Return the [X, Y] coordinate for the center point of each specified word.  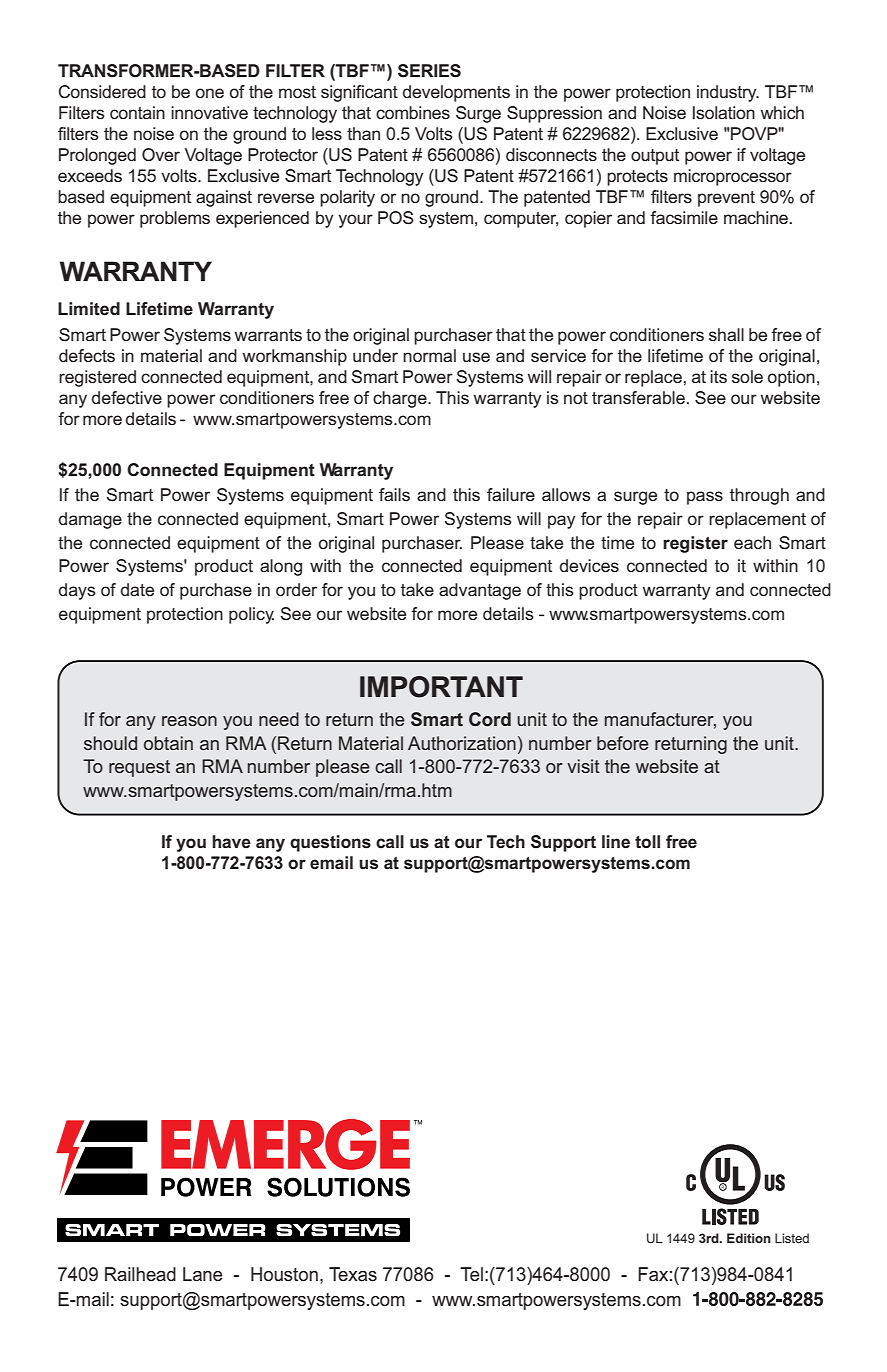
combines [413, 112]
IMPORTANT [441, 687]
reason [189, 721]
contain [137, 112]
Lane [203, 1274]
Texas [353, 1274]
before [623, 743]
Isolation [724, 112]
